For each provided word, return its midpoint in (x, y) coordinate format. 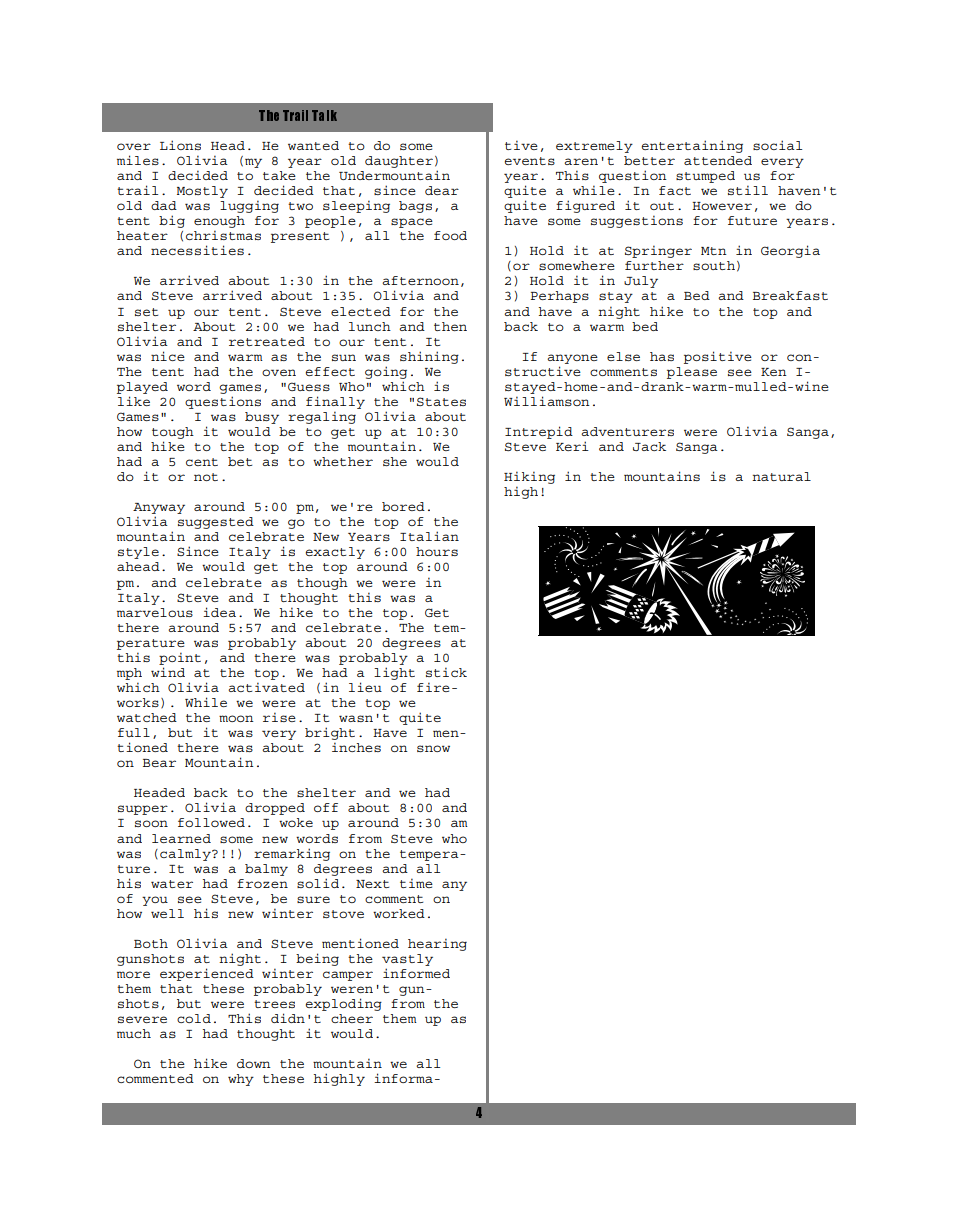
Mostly (202, 192)
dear (442, 190)
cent (202, 462)
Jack (649, 446)
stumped (705, 177)
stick (446, 672)
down (254, 1063)
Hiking (529, 477)
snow (433, 748)
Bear (159, 763)
